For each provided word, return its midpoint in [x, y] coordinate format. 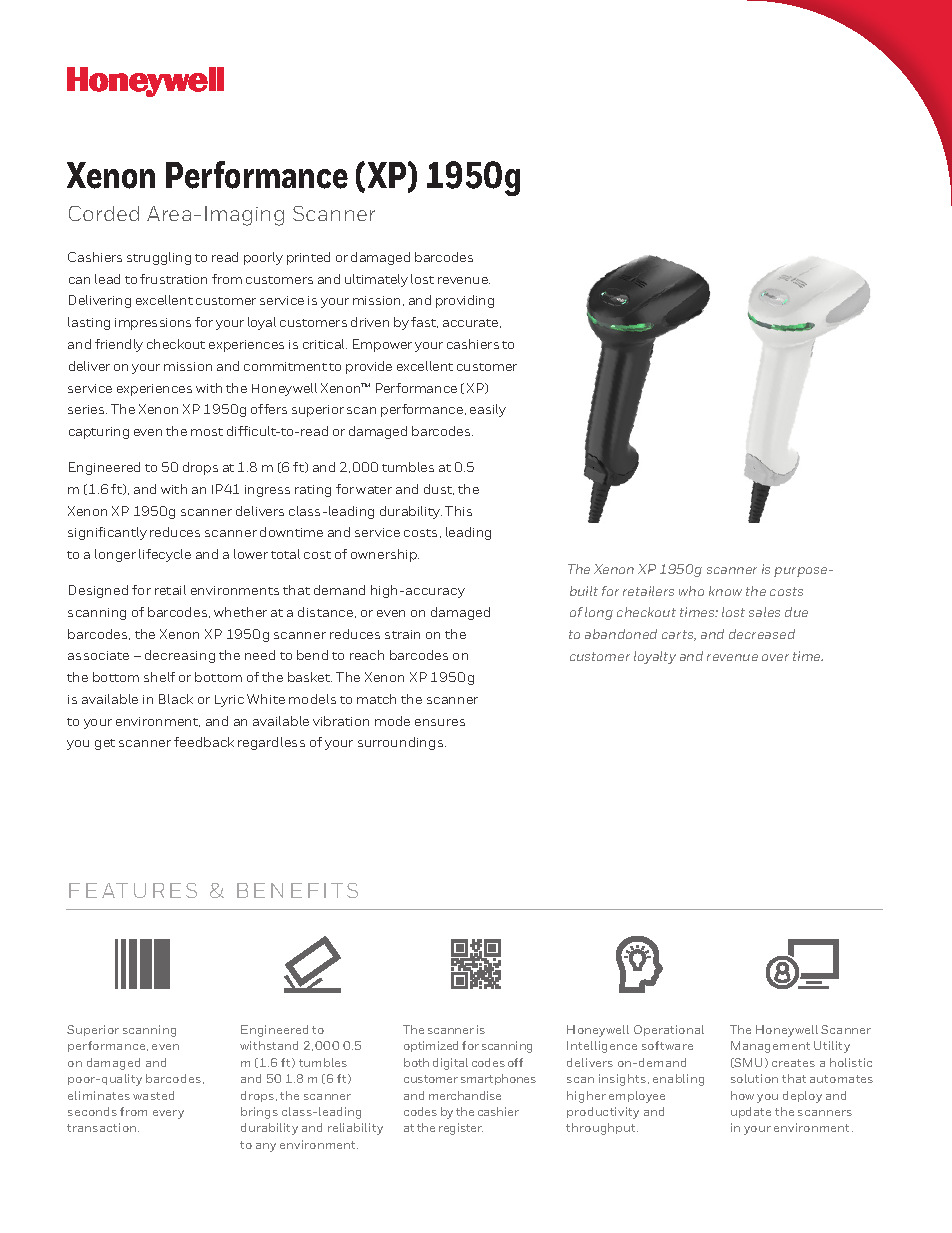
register [461, 1129]
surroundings [402, 743]
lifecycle [165, 555]
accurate [472, 323]
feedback [204, 742]
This [458, 511]
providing [465, 301]
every [168, 1114]
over [775, 657]
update [751, 1112]
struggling [159, 258]
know [725, 591]
